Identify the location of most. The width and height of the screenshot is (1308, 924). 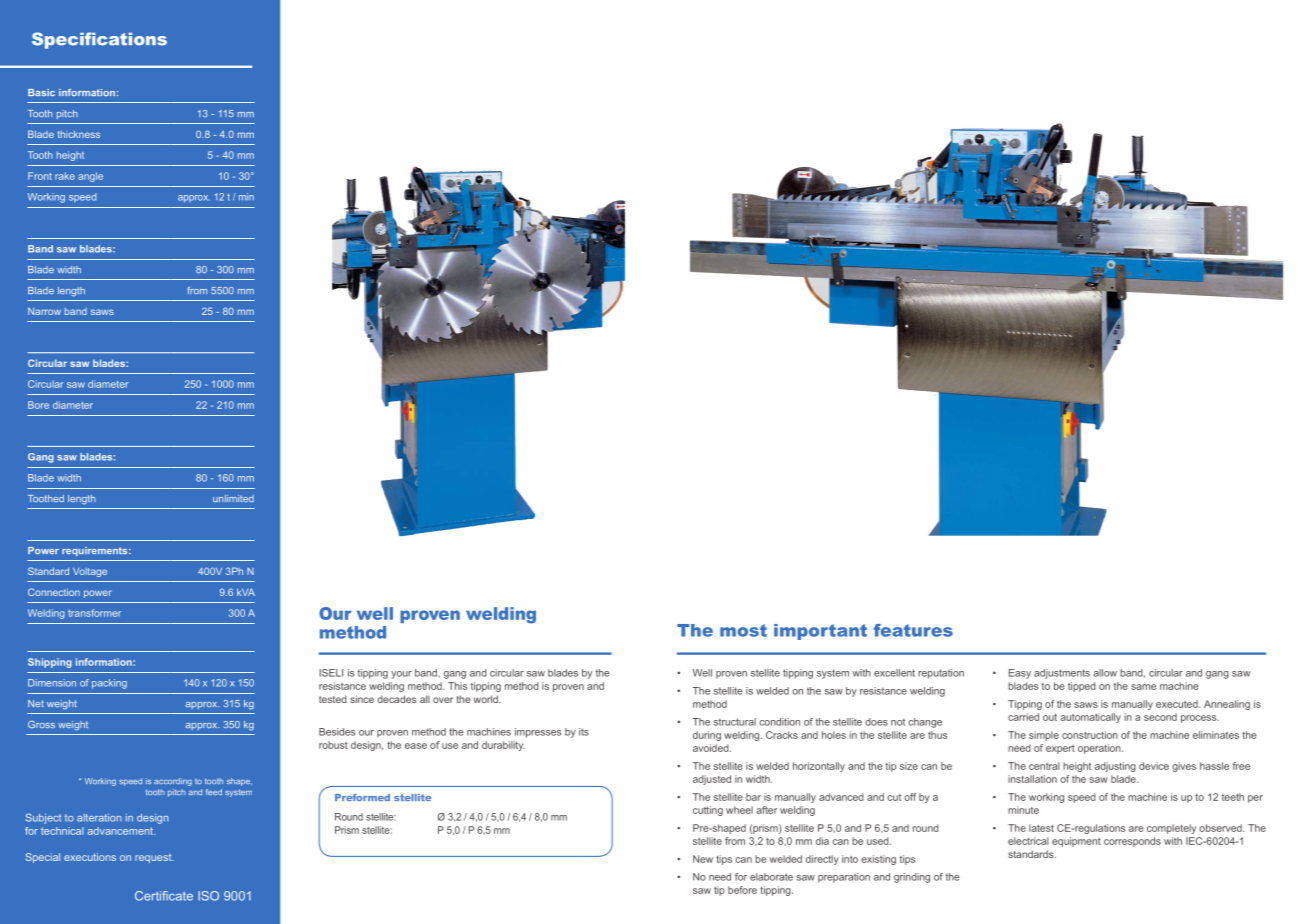
(743, 630).
